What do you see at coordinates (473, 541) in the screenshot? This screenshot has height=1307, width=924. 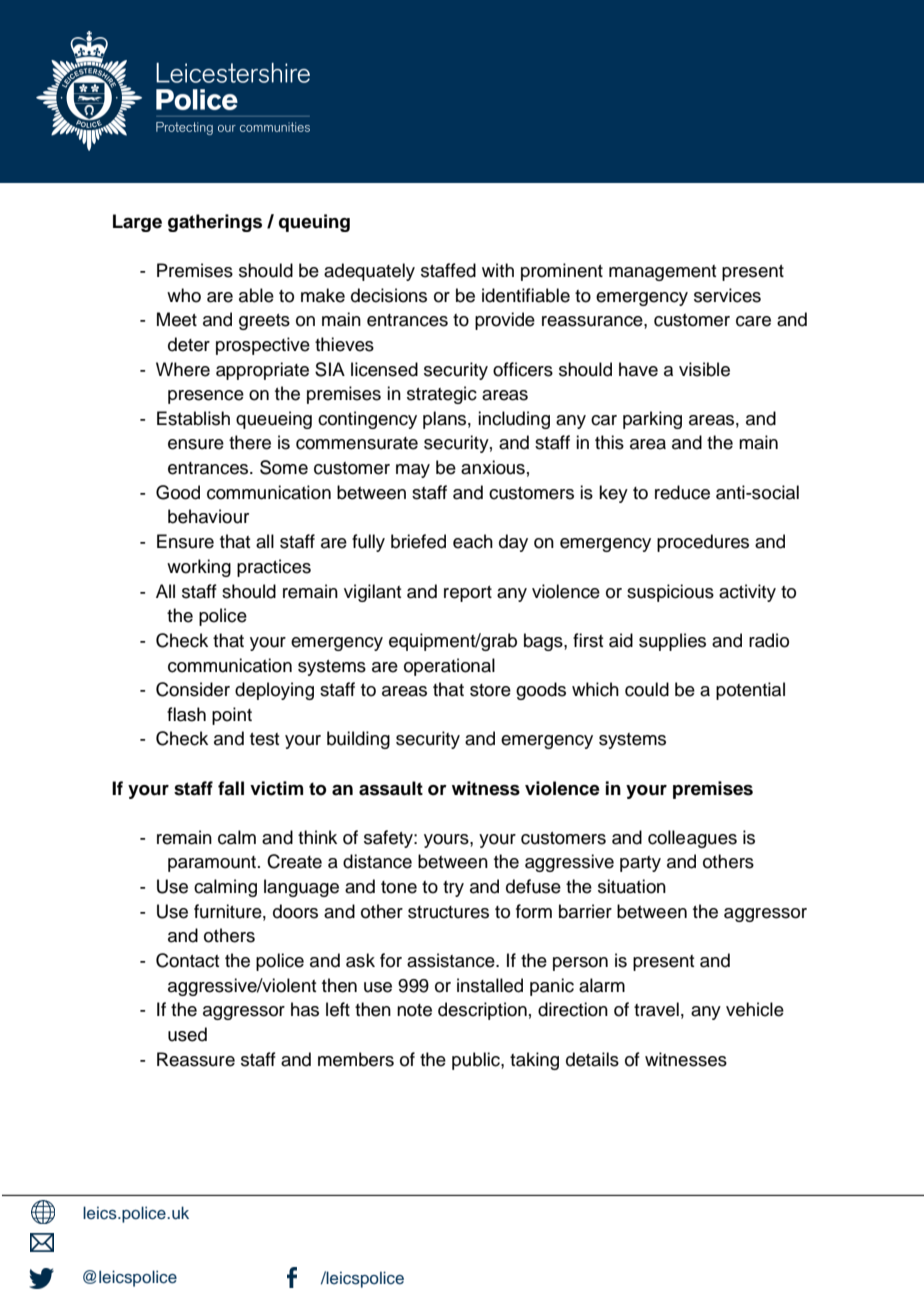 I see `each` at bounding box center [473, 541].
